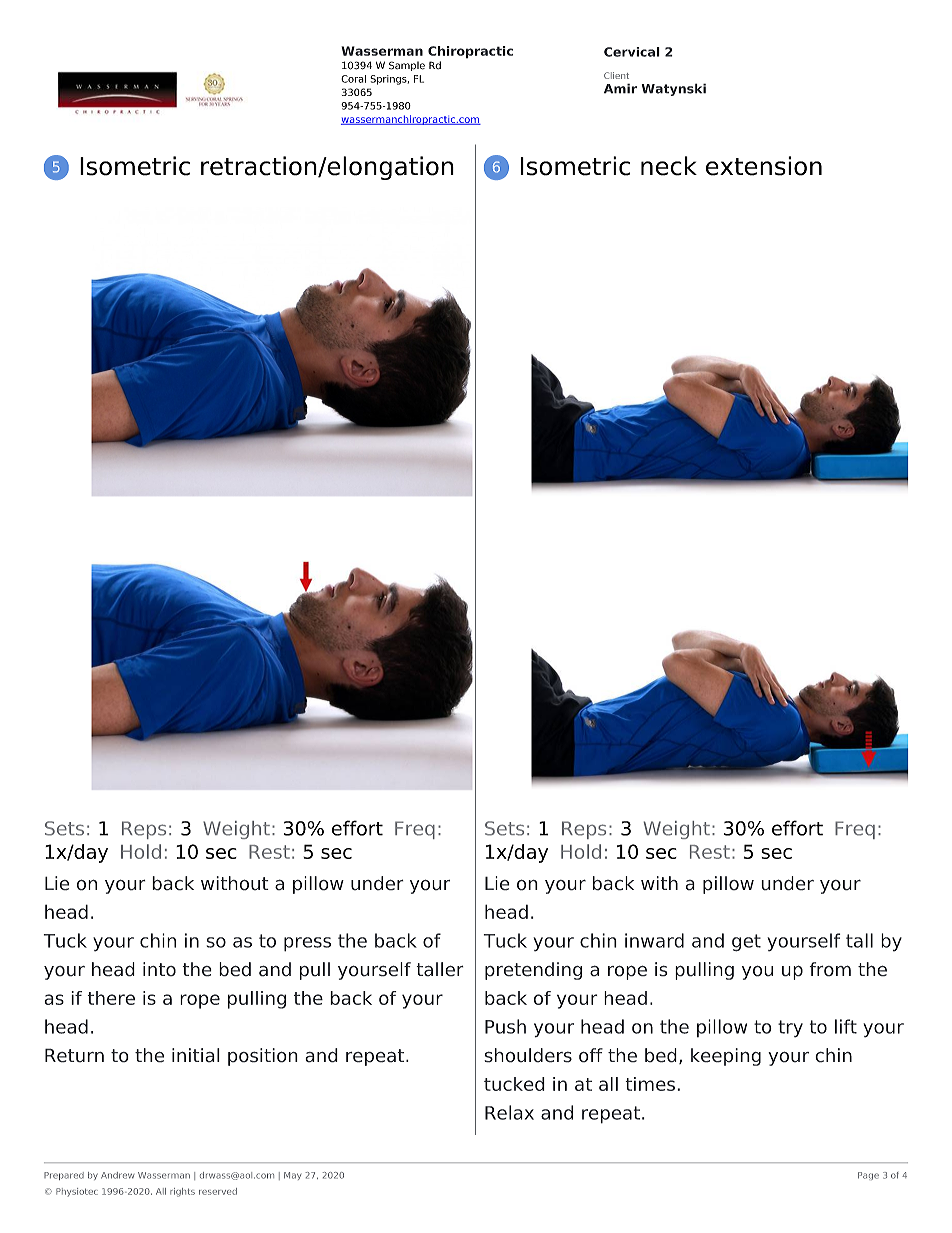 The width and height of the document is (952, 1233). I want to click on into, so click(159, 969).
